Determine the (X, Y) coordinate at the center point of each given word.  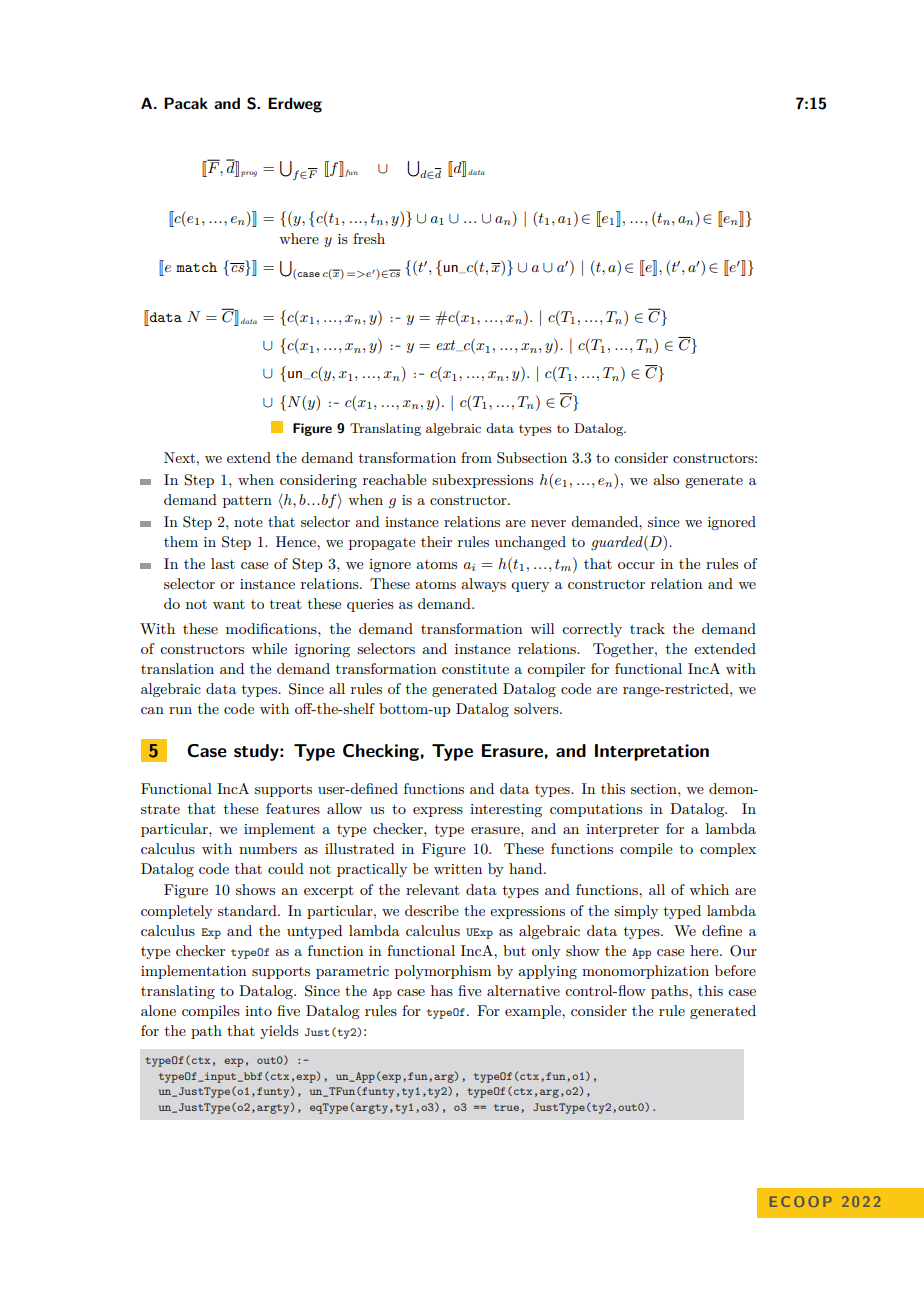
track (647, 628)
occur (636, 565)
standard (248, 910)
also (666, 479)
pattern (247, 502)
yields (279, 1032)
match (196, 267)
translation (177, 668)
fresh (369, 238)
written (458, 869)
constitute (475, 669)
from (476, 457)
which (709, 889)
